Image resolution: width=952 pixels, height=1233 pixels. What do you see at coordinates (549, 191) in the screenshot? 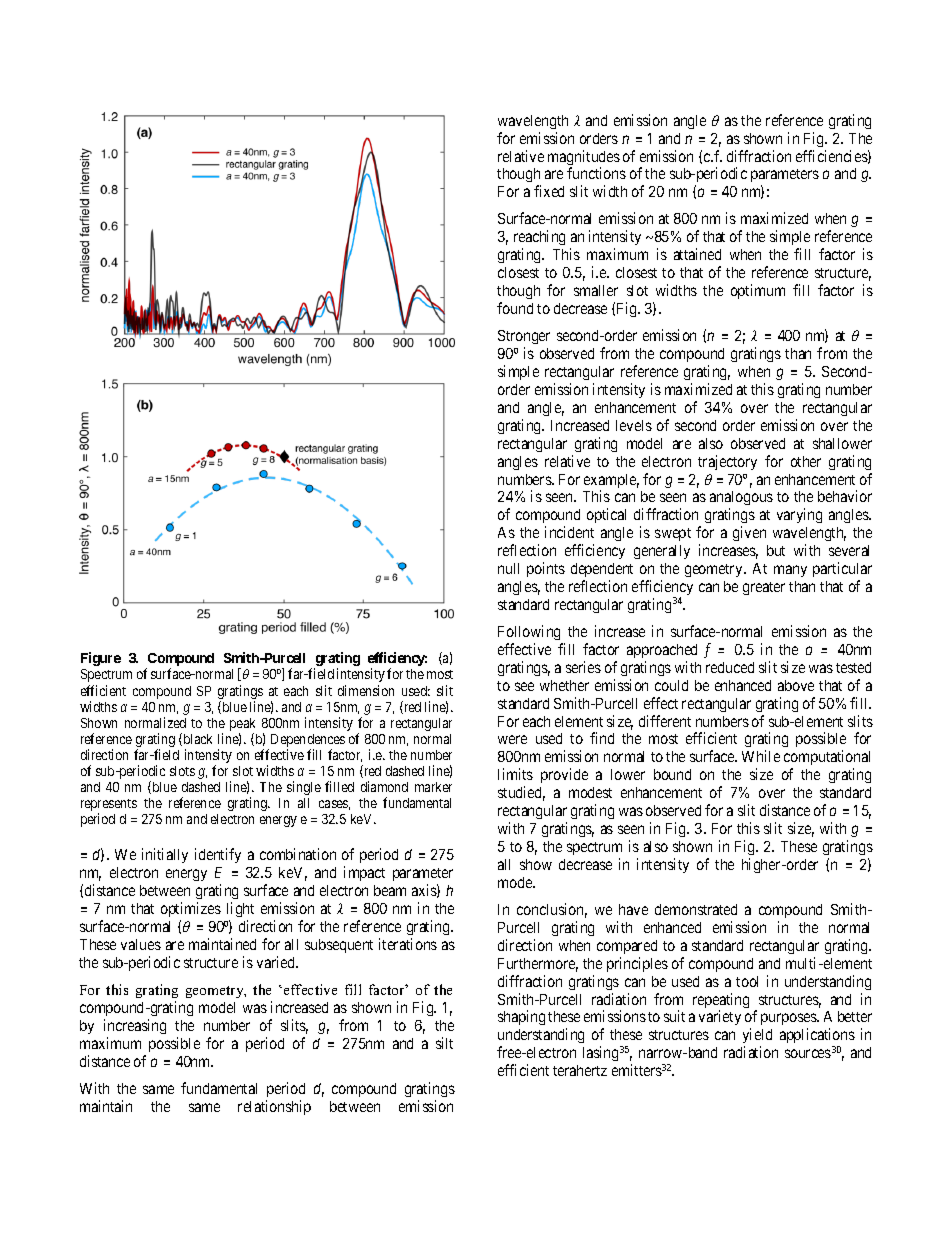
I see `fixed` at bounding box center [549, 191].
